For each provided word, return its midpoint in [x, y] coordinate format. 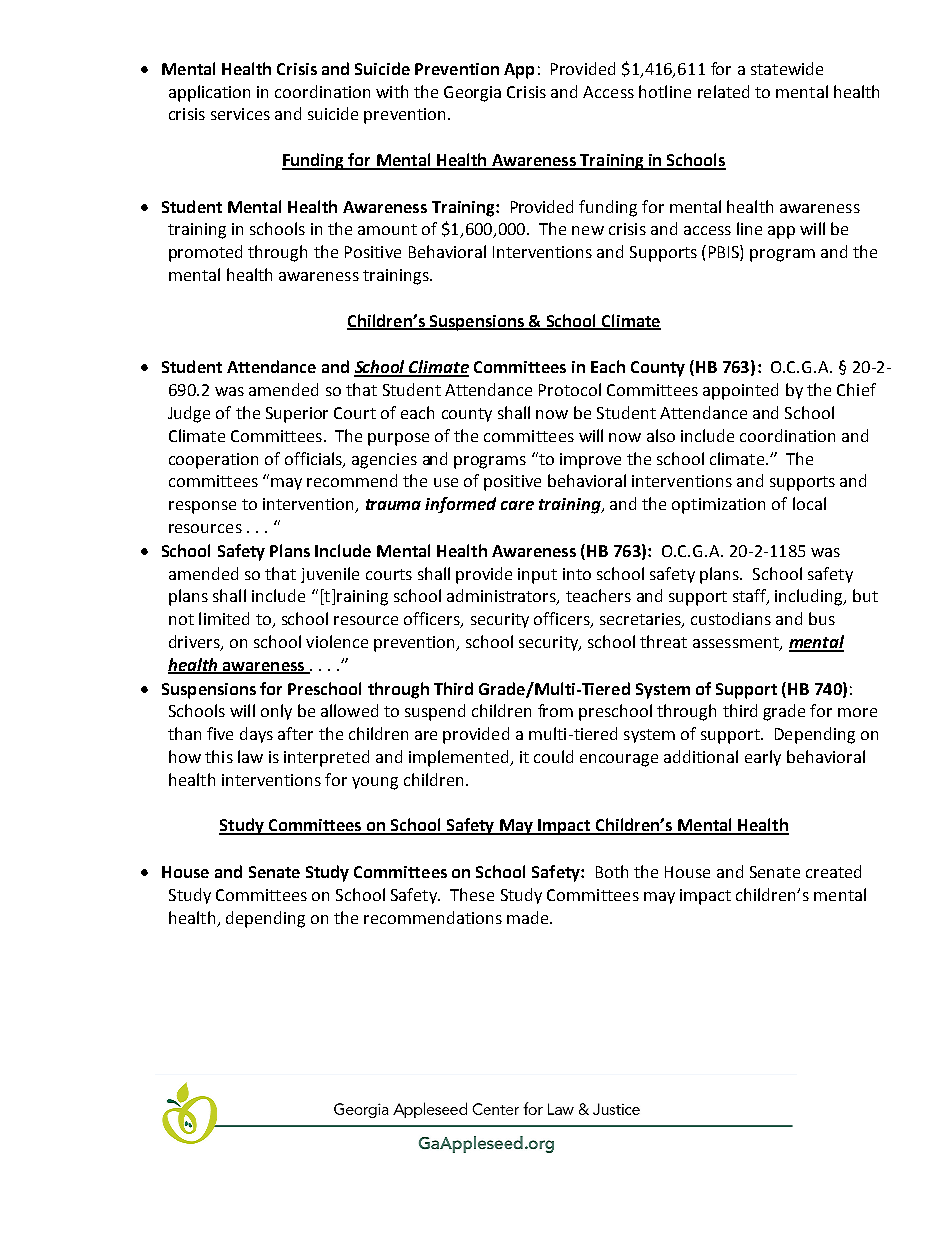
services [240, 114]
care [517, 505]
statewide [787, 68]
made [529, 917]
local [809, 503]
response [202, 507]
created [833, 871]
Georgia [472, 94]
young [375, 783]
